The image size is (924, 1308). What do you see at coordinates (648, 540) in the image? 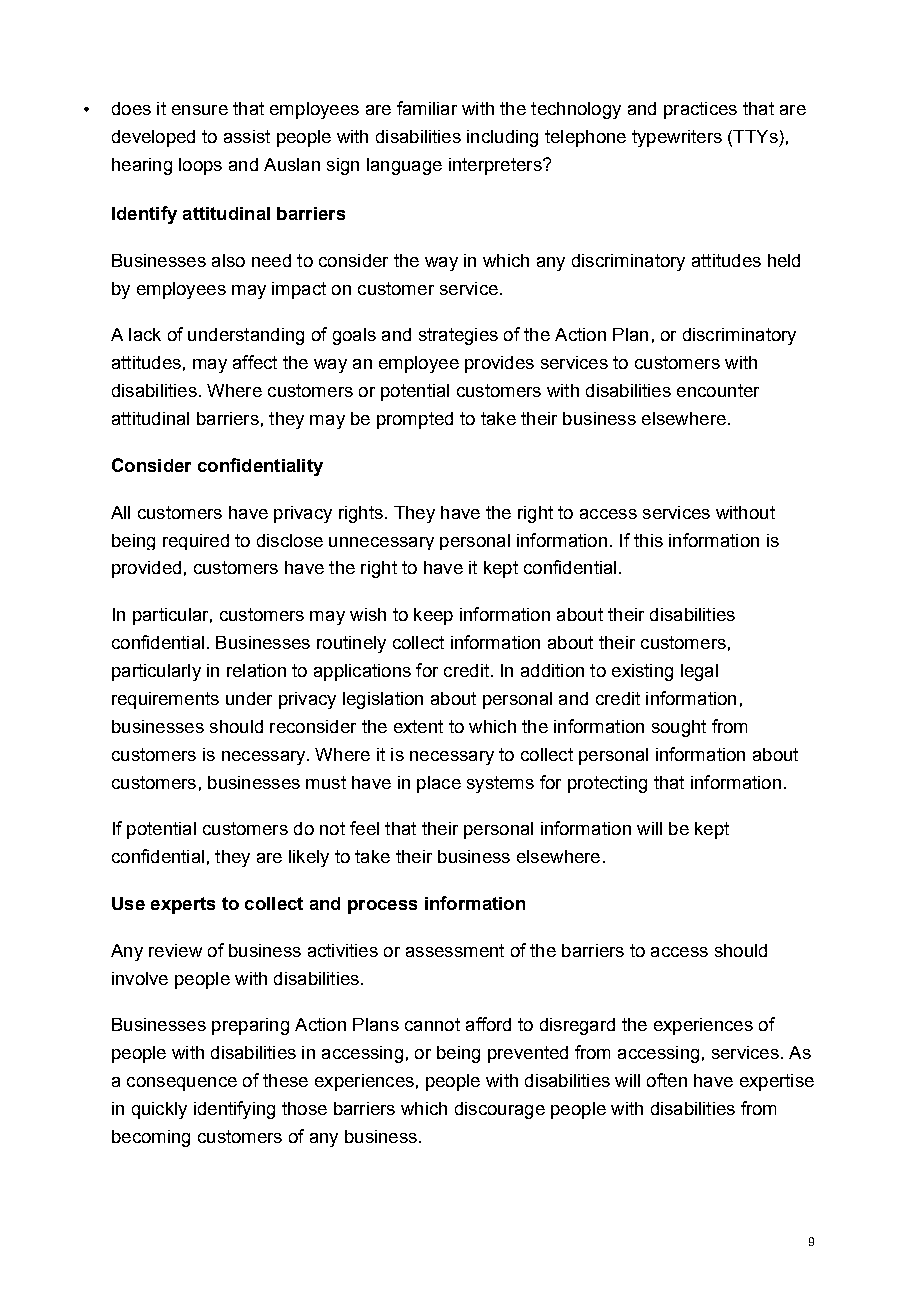
I see `this` at bounding box center [648, 540].
